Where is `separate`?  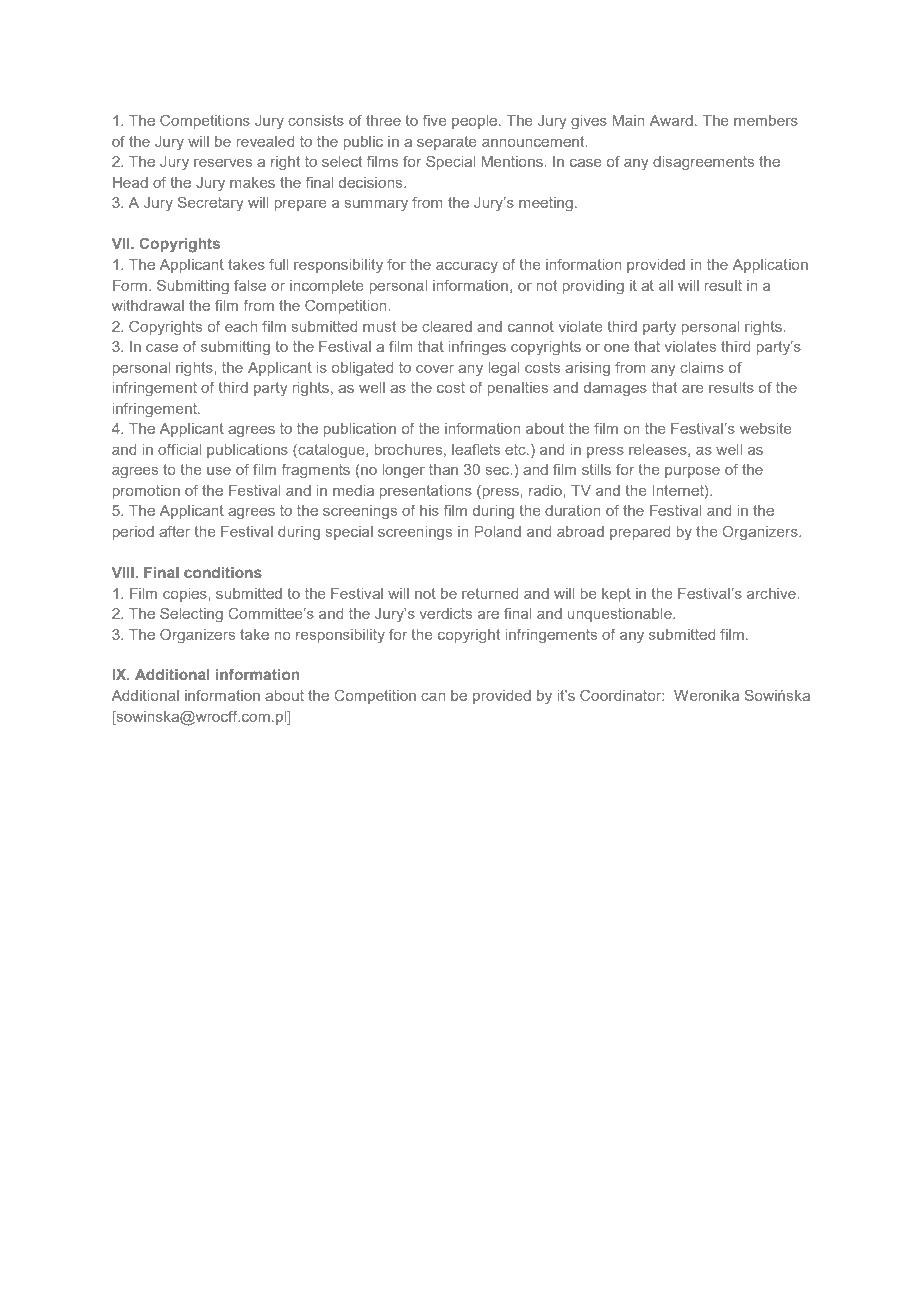 separate is located at coordinates (447, 143).
